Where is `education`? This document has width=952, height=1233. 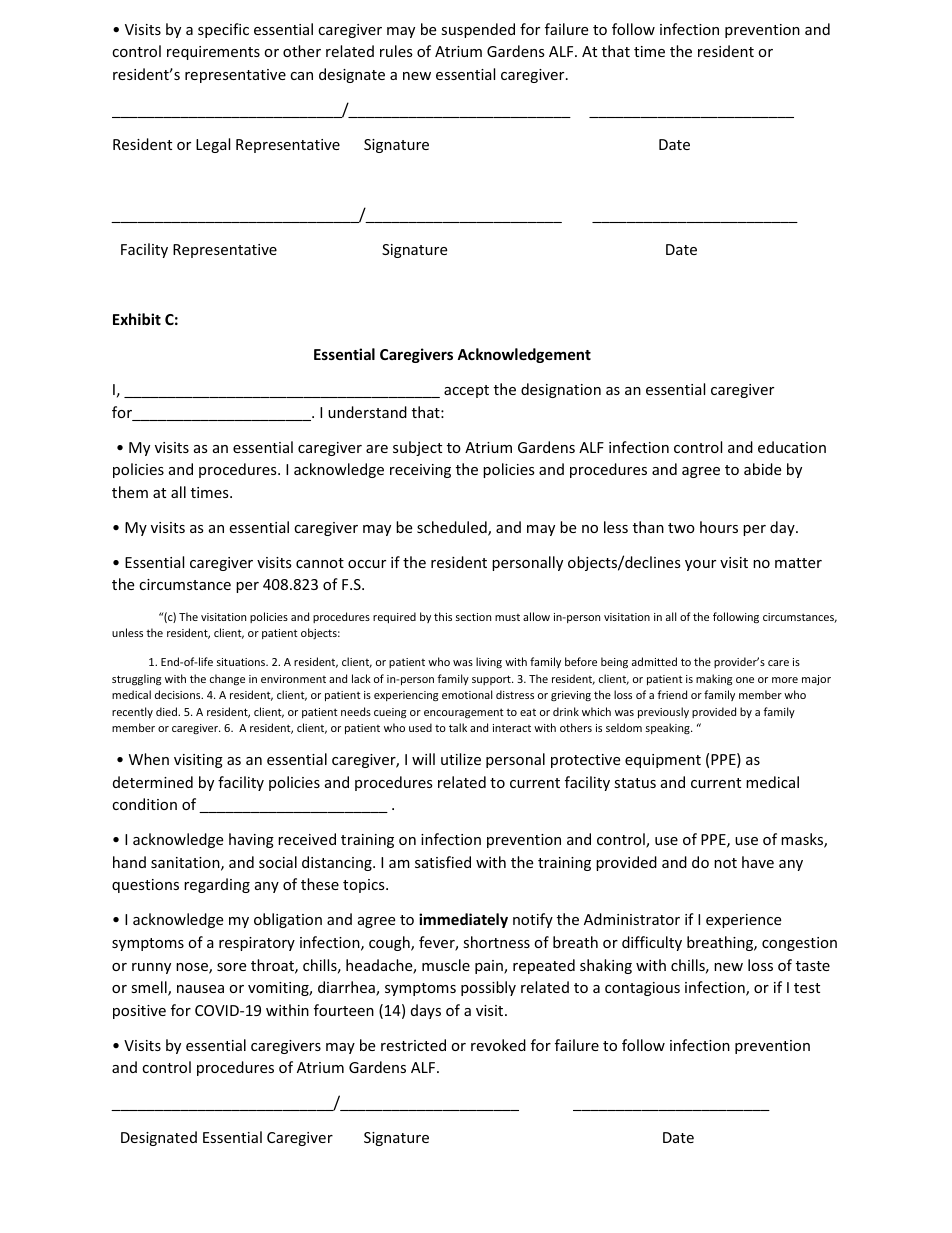 education is located at coordinates (792, 447).
